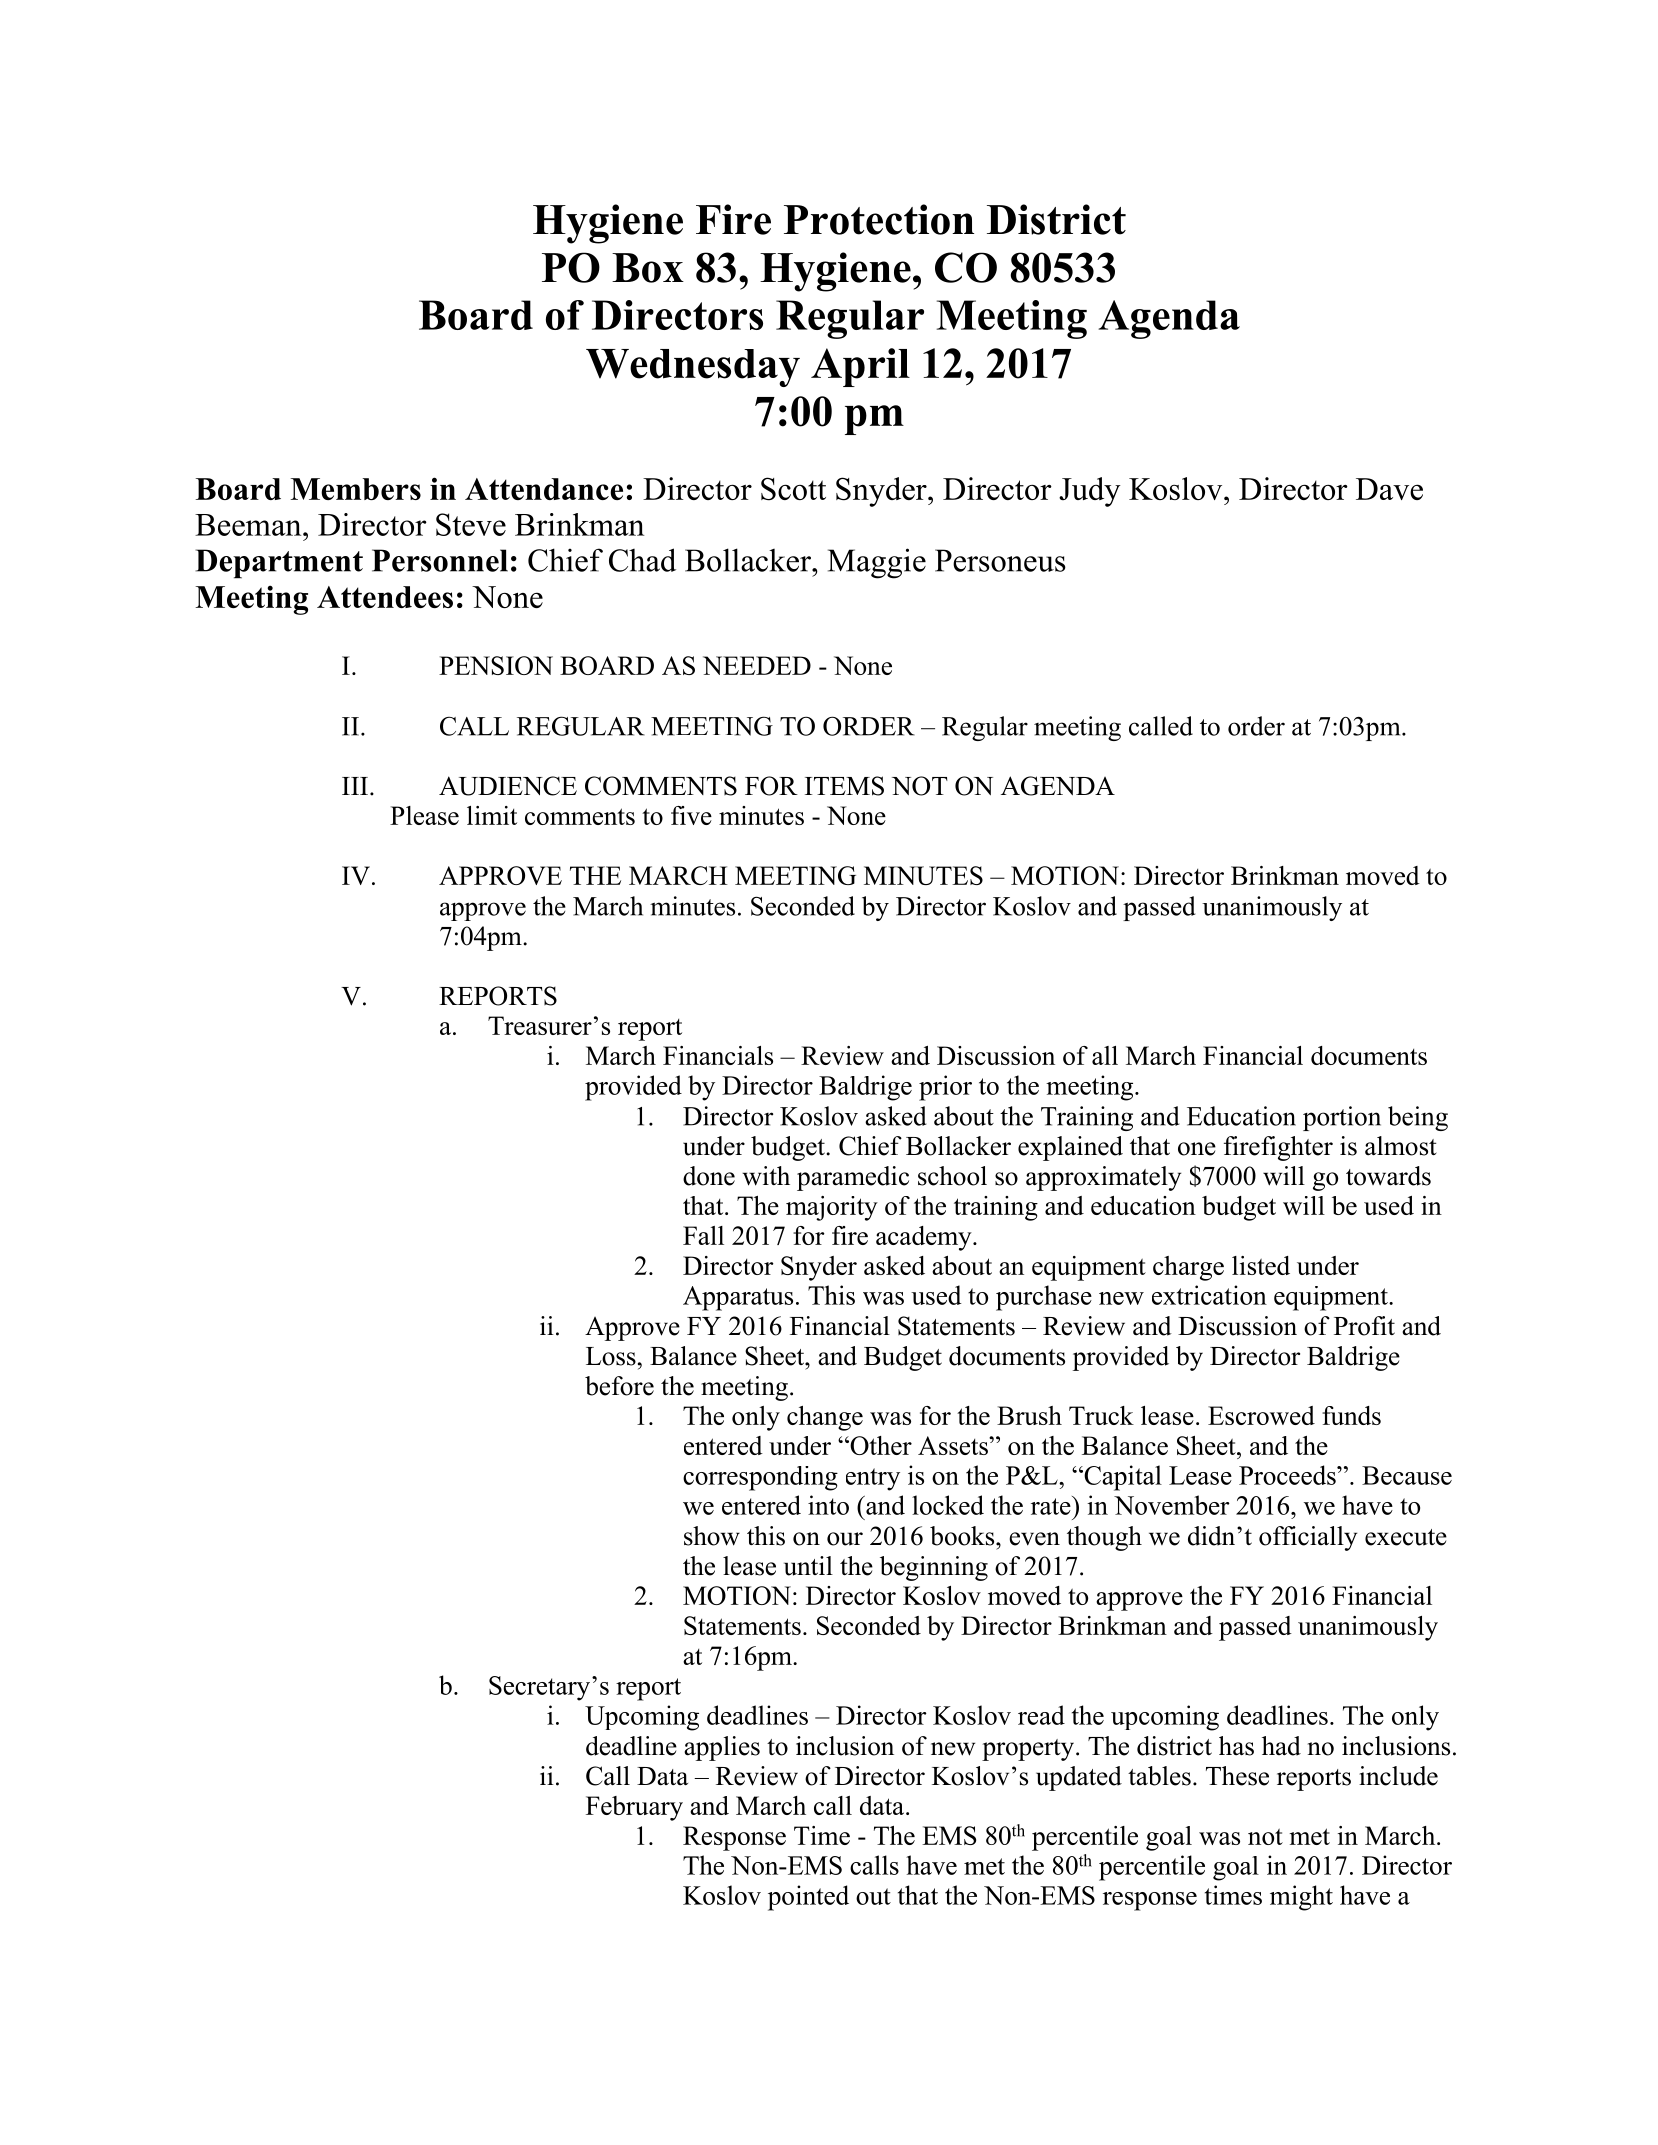 This image has height=2145, width=1658. What do you see at coordinates (648, 268) in the image?
I see `Box` at bounding box center [648, 268].
